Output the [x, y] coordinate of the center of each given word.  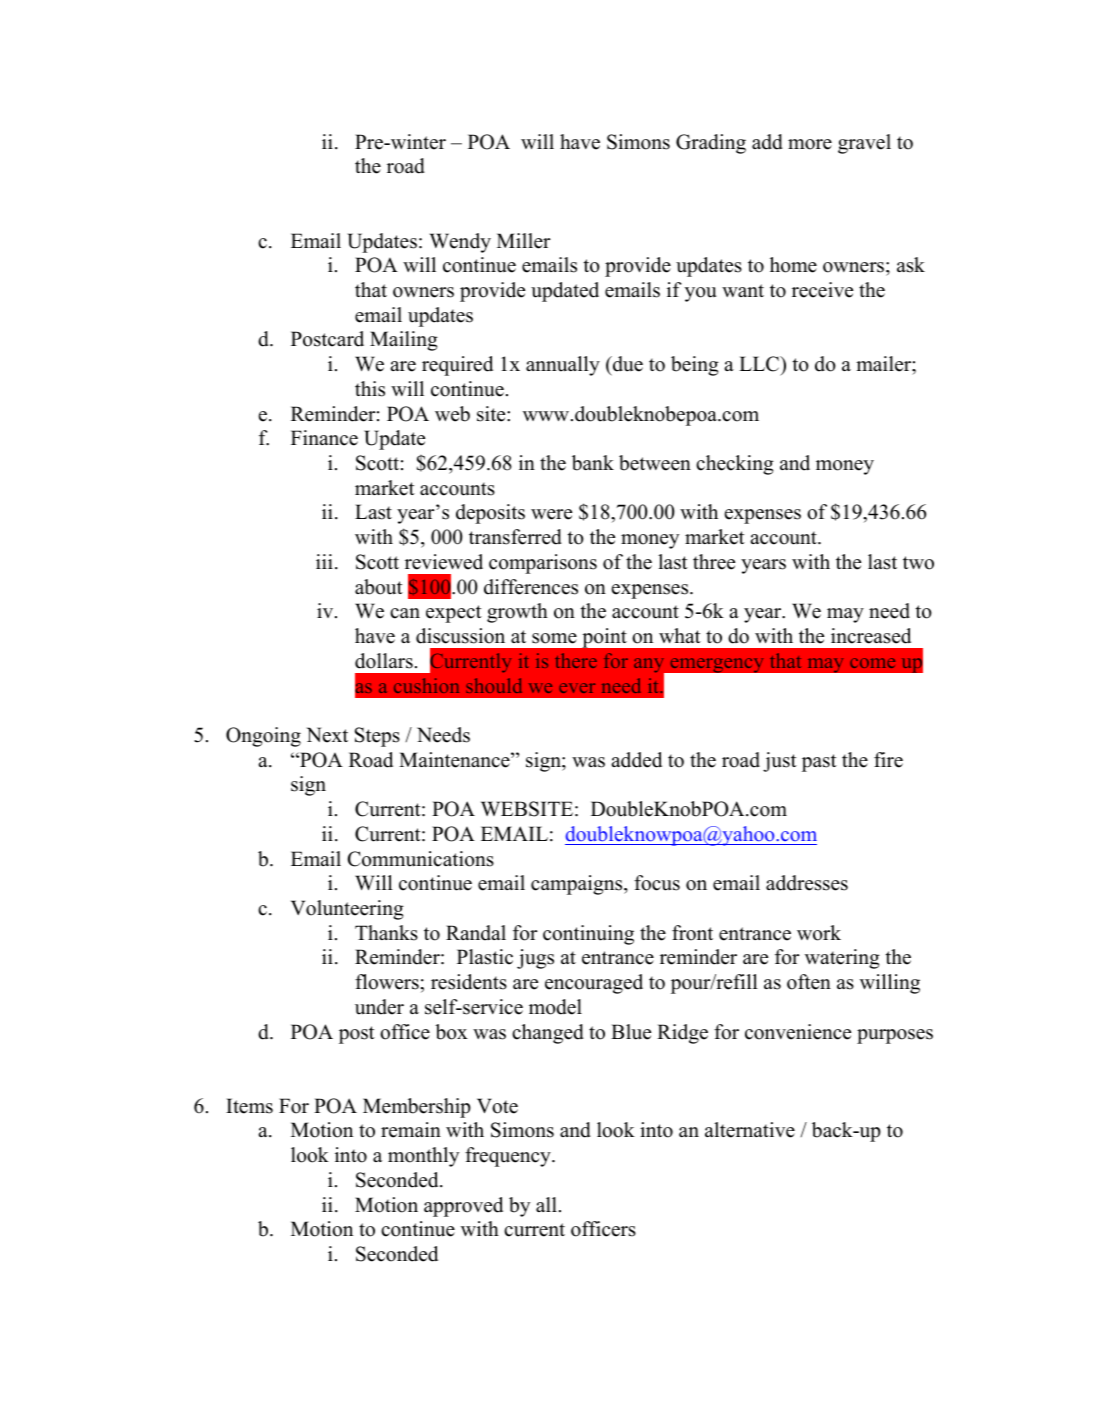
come [872, 663]
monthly [423, 1157]
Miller [524, 241]
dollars [384, 661]
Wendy [460, 243]
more [810, 144]
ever [577, 688]
